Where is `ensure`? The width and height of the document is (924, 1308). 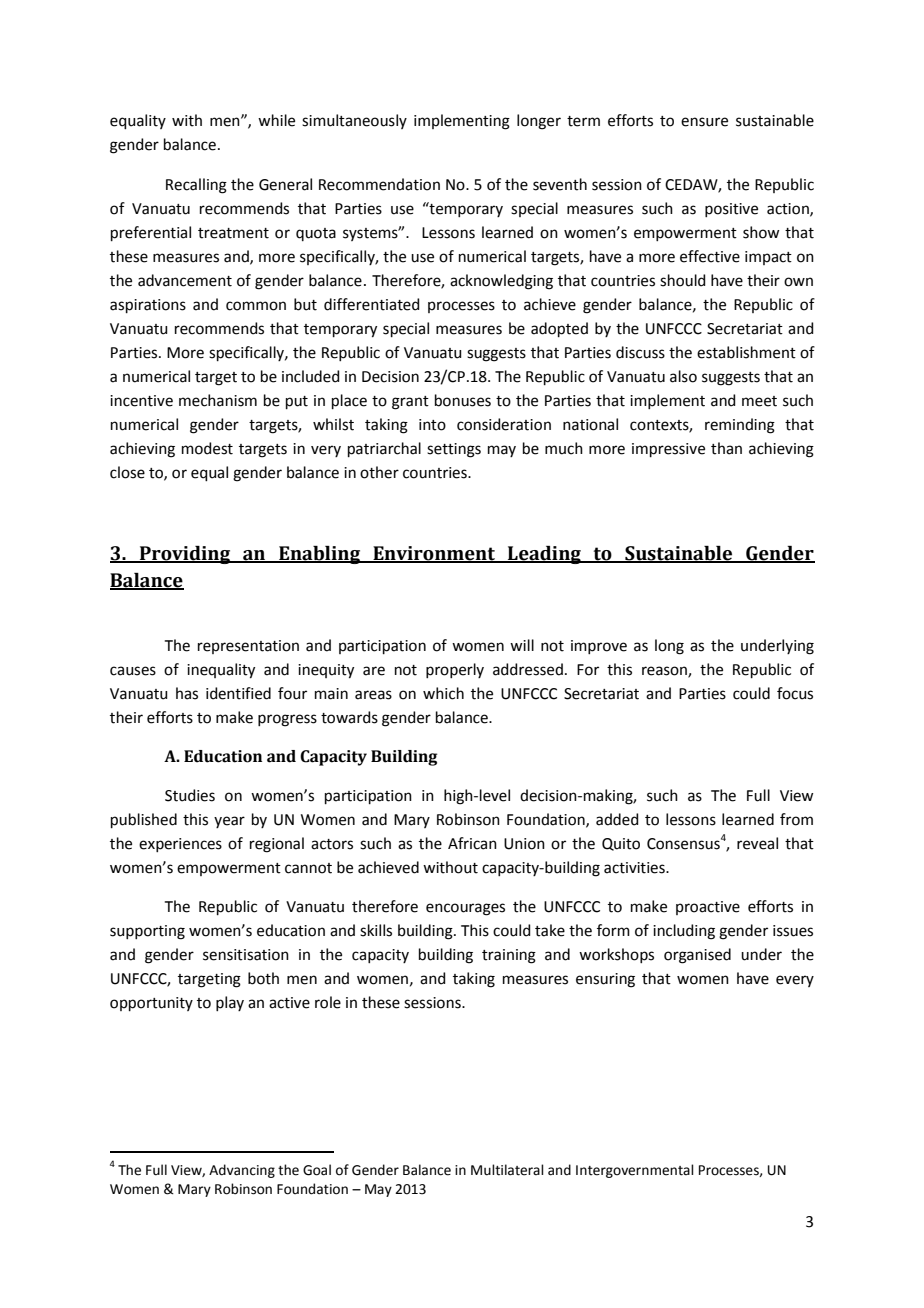
ensure is located at coordinates (704, 122).
